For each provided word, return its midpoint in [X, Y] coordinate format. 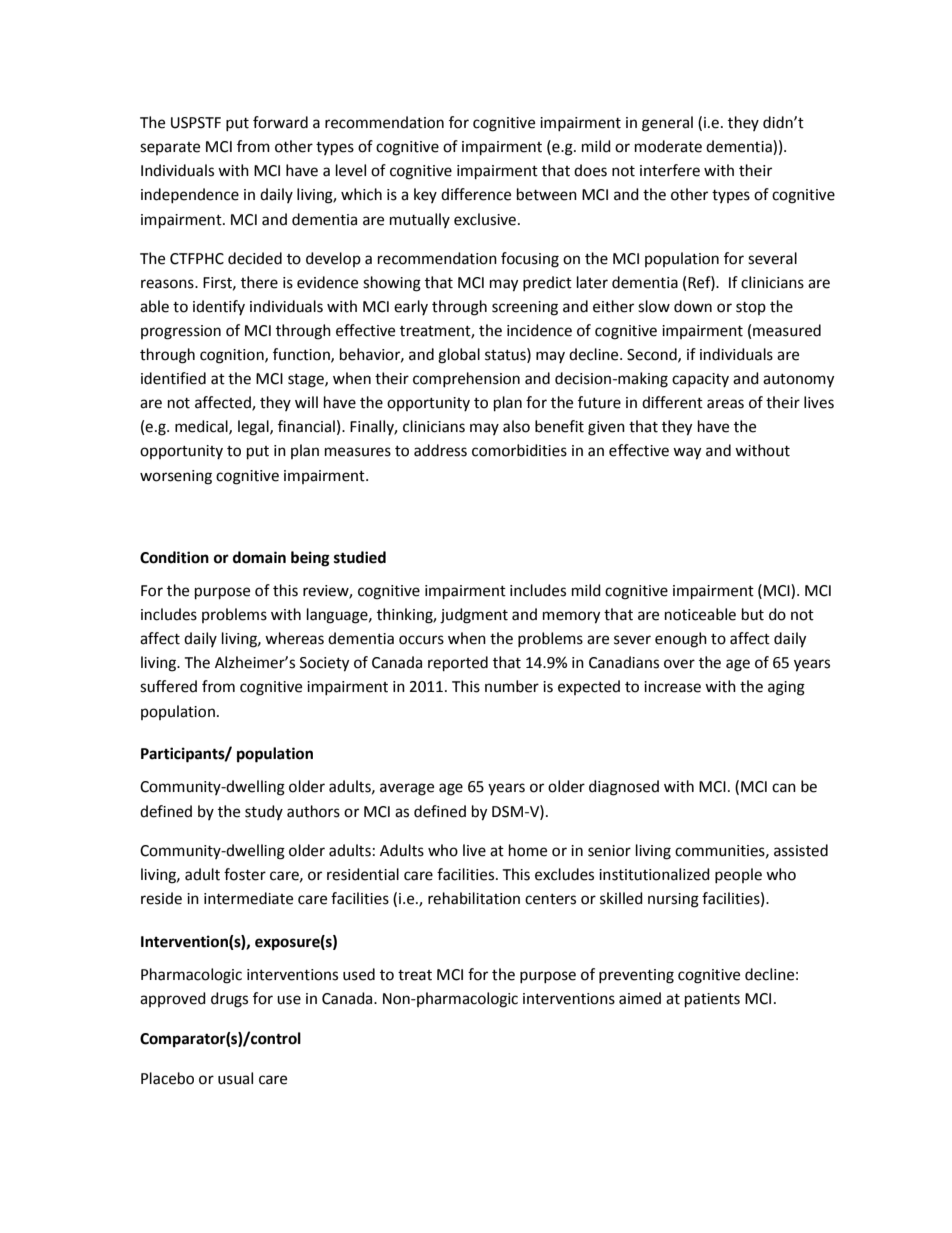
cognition [233, 356]
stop [751, 308]
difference [476, 194]
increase [672, 687]
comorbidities [519, 450]
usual [235, 1078]
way [687, 453]
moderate [668, 146]
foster [245, 874]
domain [259, 557]
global [459, 356]
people [738, 875]
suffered [168, 686]
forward [280, 122]
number [512, 686]
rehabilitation [474, 898]
